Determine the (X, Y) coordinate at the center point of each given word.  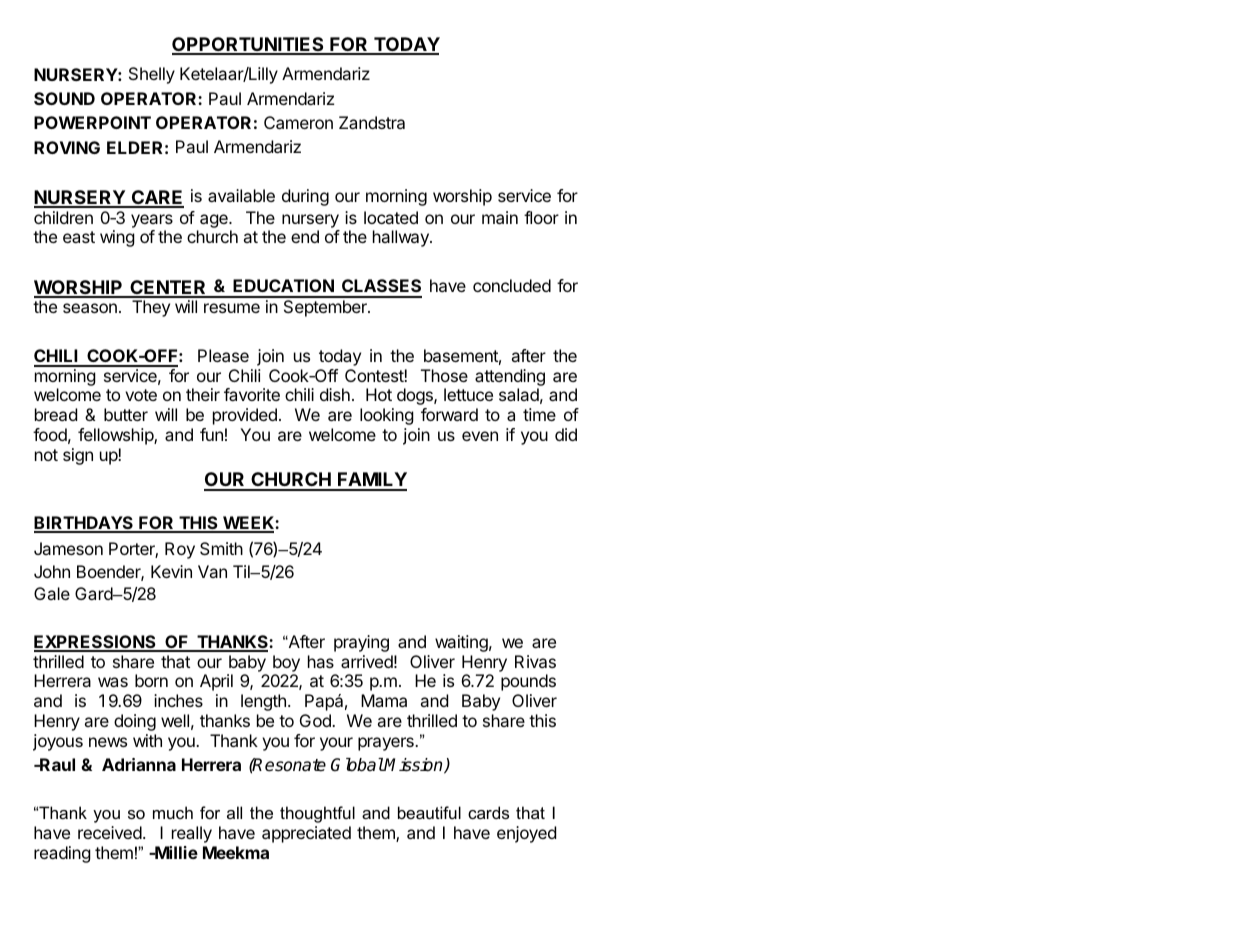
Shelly (152, 75)
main (500, 217)
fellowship (116, 436)
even (480, 436)
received (111, 832)
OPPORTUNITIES (249, 45)
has (321, 661)
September (326, 308)
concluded (512, 285)
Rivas (535, 661)
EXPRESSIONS (96, 643)
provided (245, 416)
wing (117, 238)
